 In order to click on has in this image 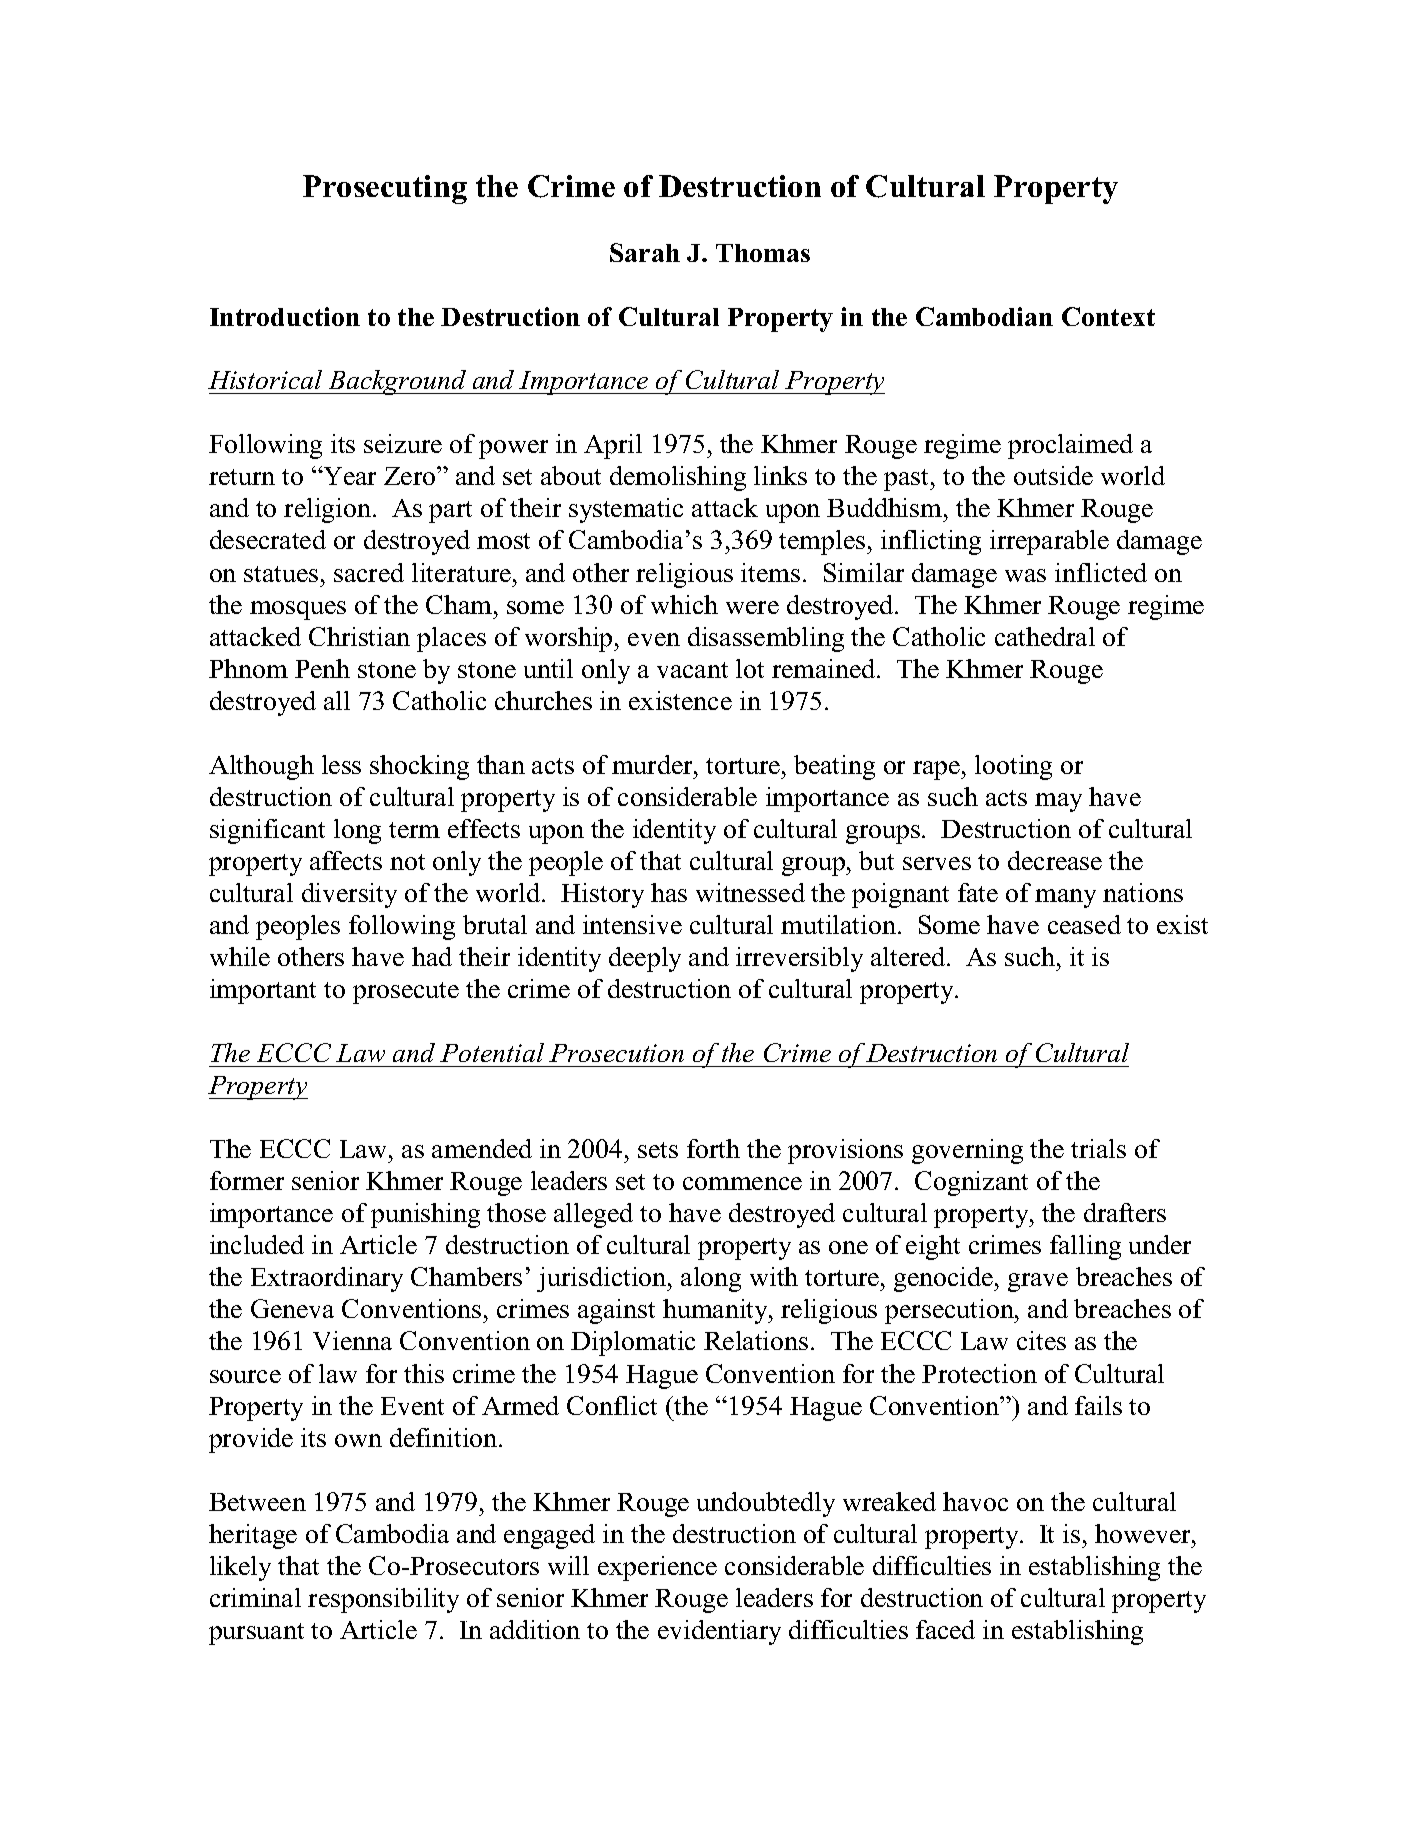, I will do `click(669, 892)`.
